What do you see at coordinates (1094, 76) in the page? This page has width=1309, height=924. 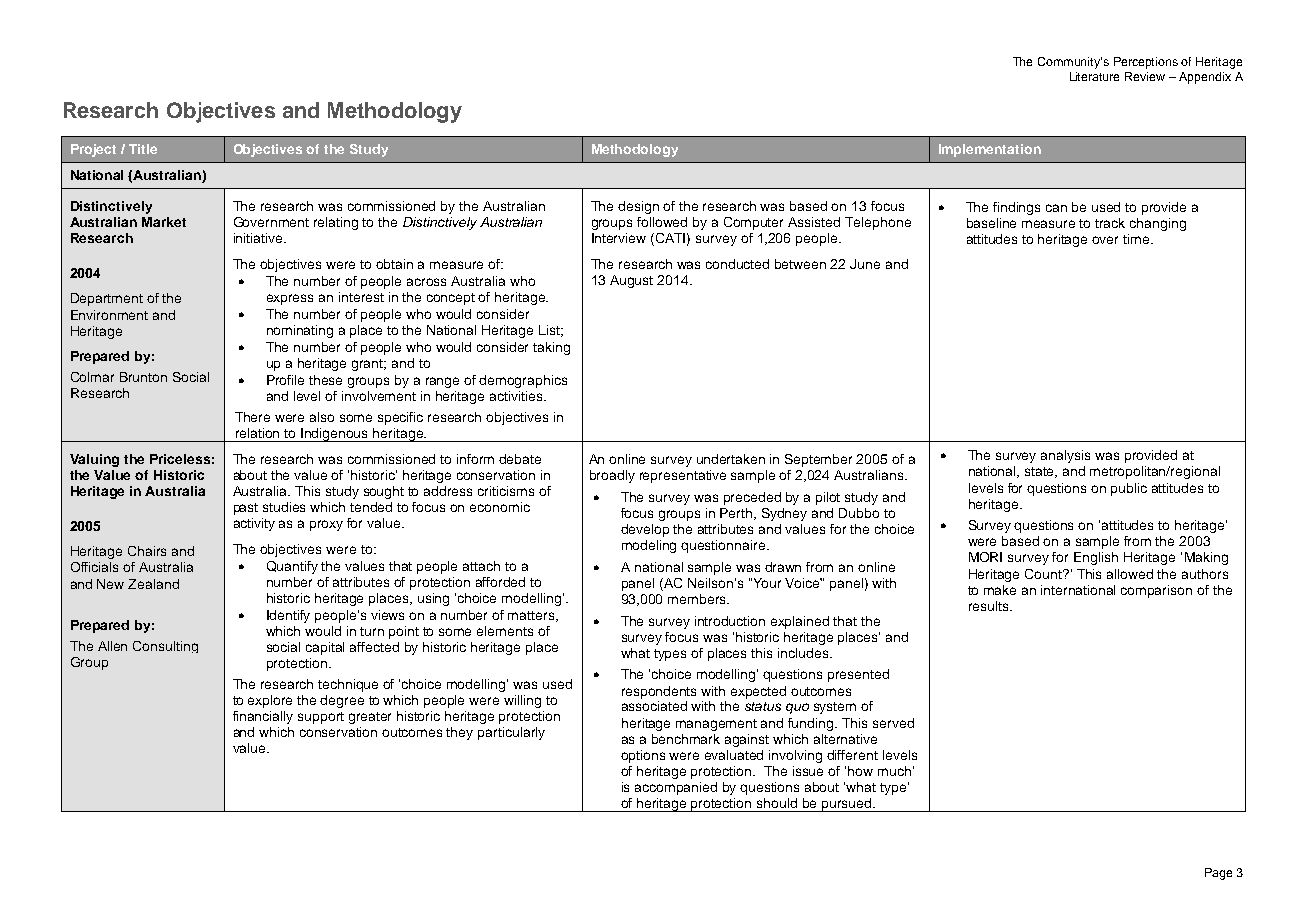 I see `Literature` at bounding box center [1094, 76].
